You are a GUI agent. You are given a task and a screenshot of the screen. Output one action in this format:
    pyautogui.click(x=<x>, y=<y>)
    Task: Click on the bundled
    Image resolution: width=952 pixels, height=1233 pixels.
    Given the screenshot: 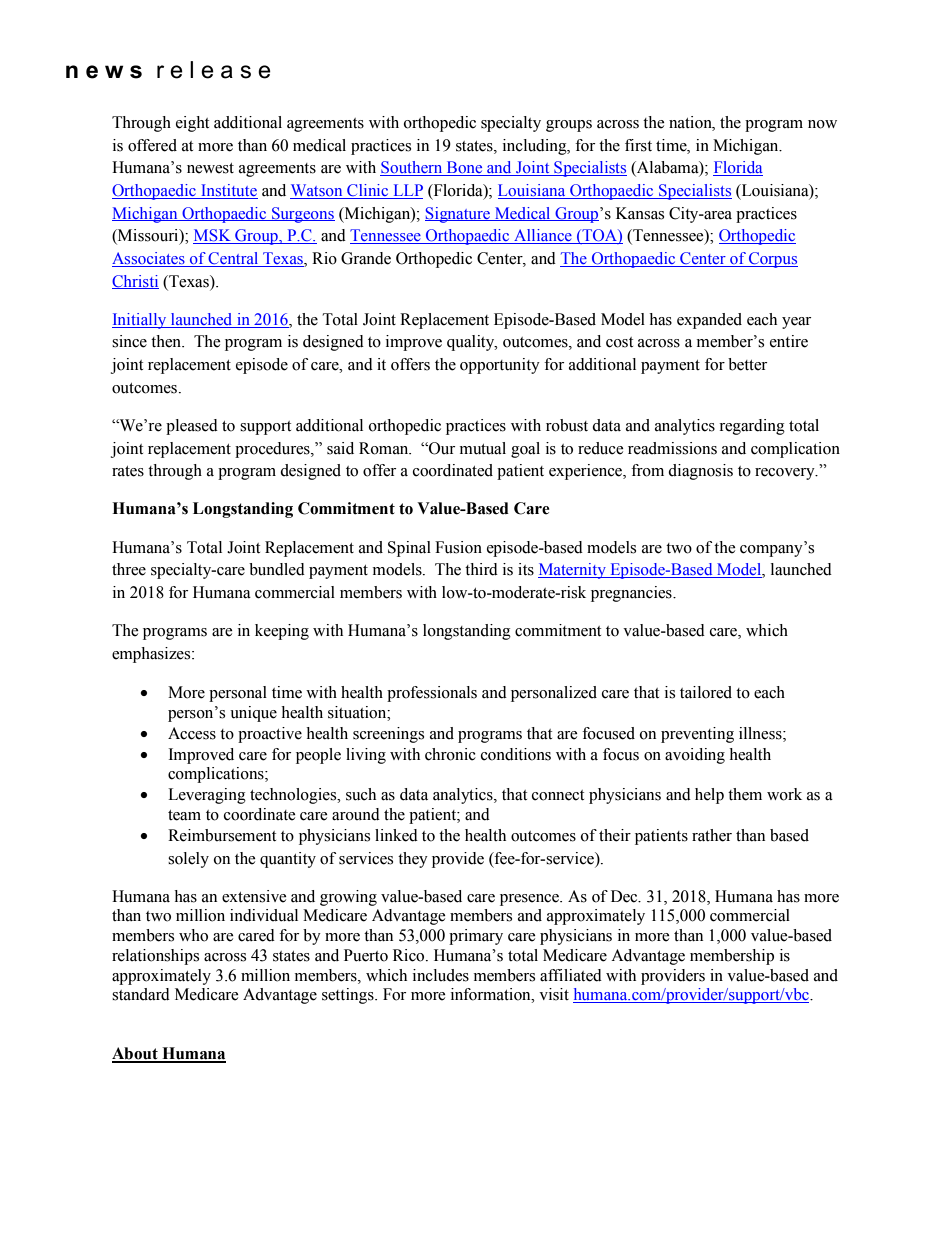 What is the action you would take?
    pyautogui.click(x=277, y=569)
